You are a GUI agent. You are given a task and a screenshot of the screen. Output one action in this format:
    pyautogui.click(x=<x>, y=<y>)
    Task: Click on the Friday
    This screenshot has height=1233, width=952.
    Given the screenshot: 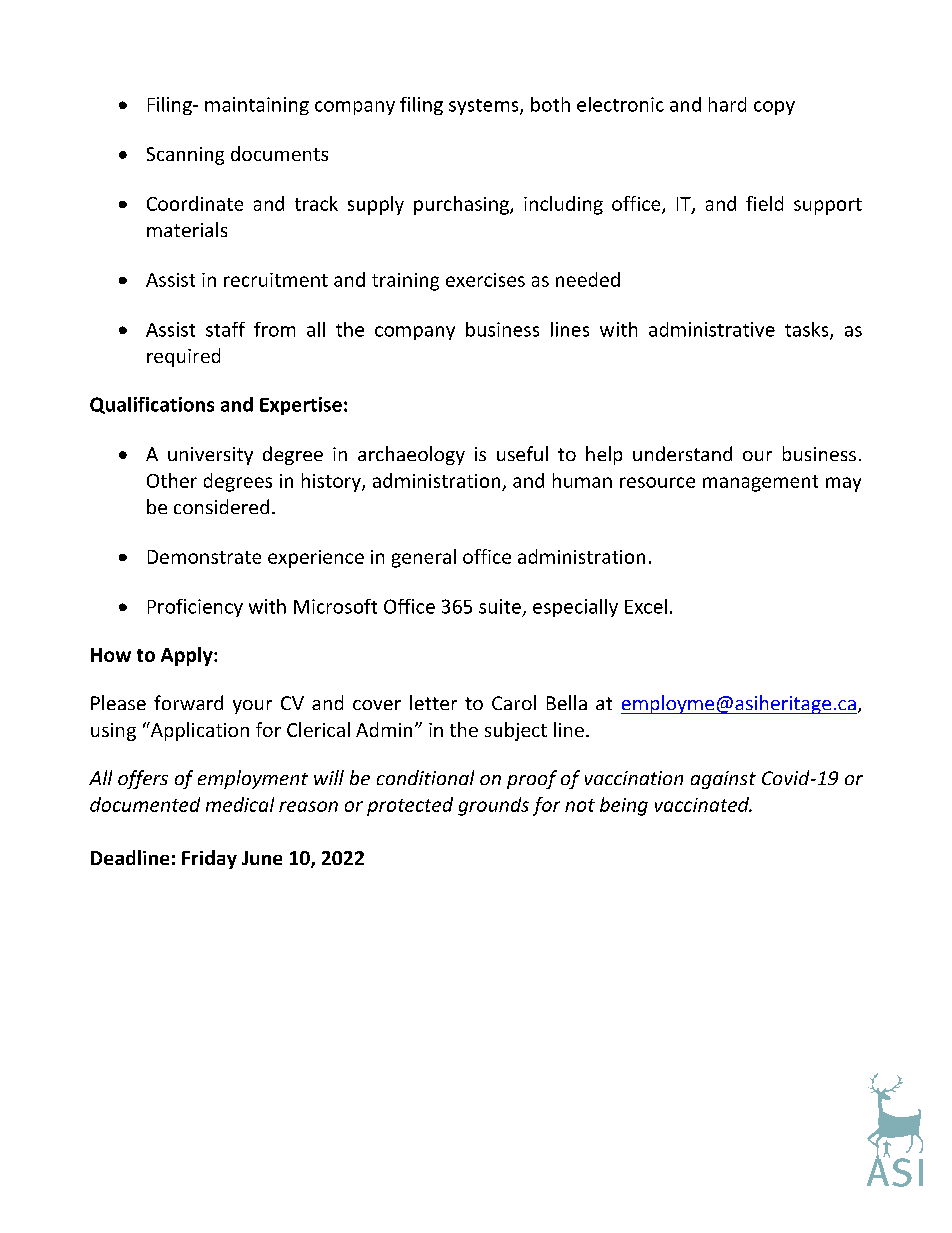 What is the action you would take?
    pyautogui.click(x=209, y=859)
